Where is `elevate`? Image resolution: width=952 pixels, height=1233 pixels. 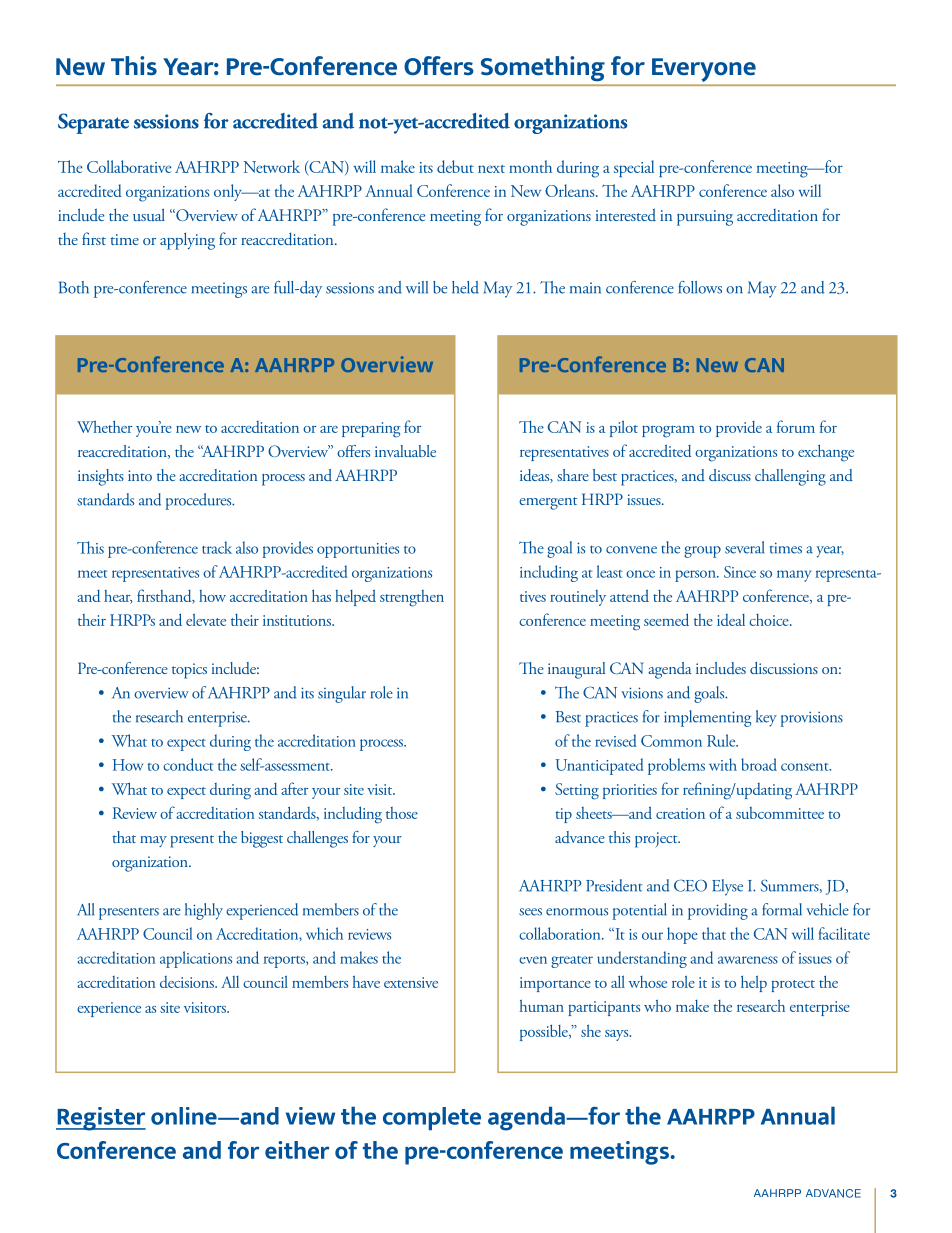 elevate is located at coordinates (206, 619).
